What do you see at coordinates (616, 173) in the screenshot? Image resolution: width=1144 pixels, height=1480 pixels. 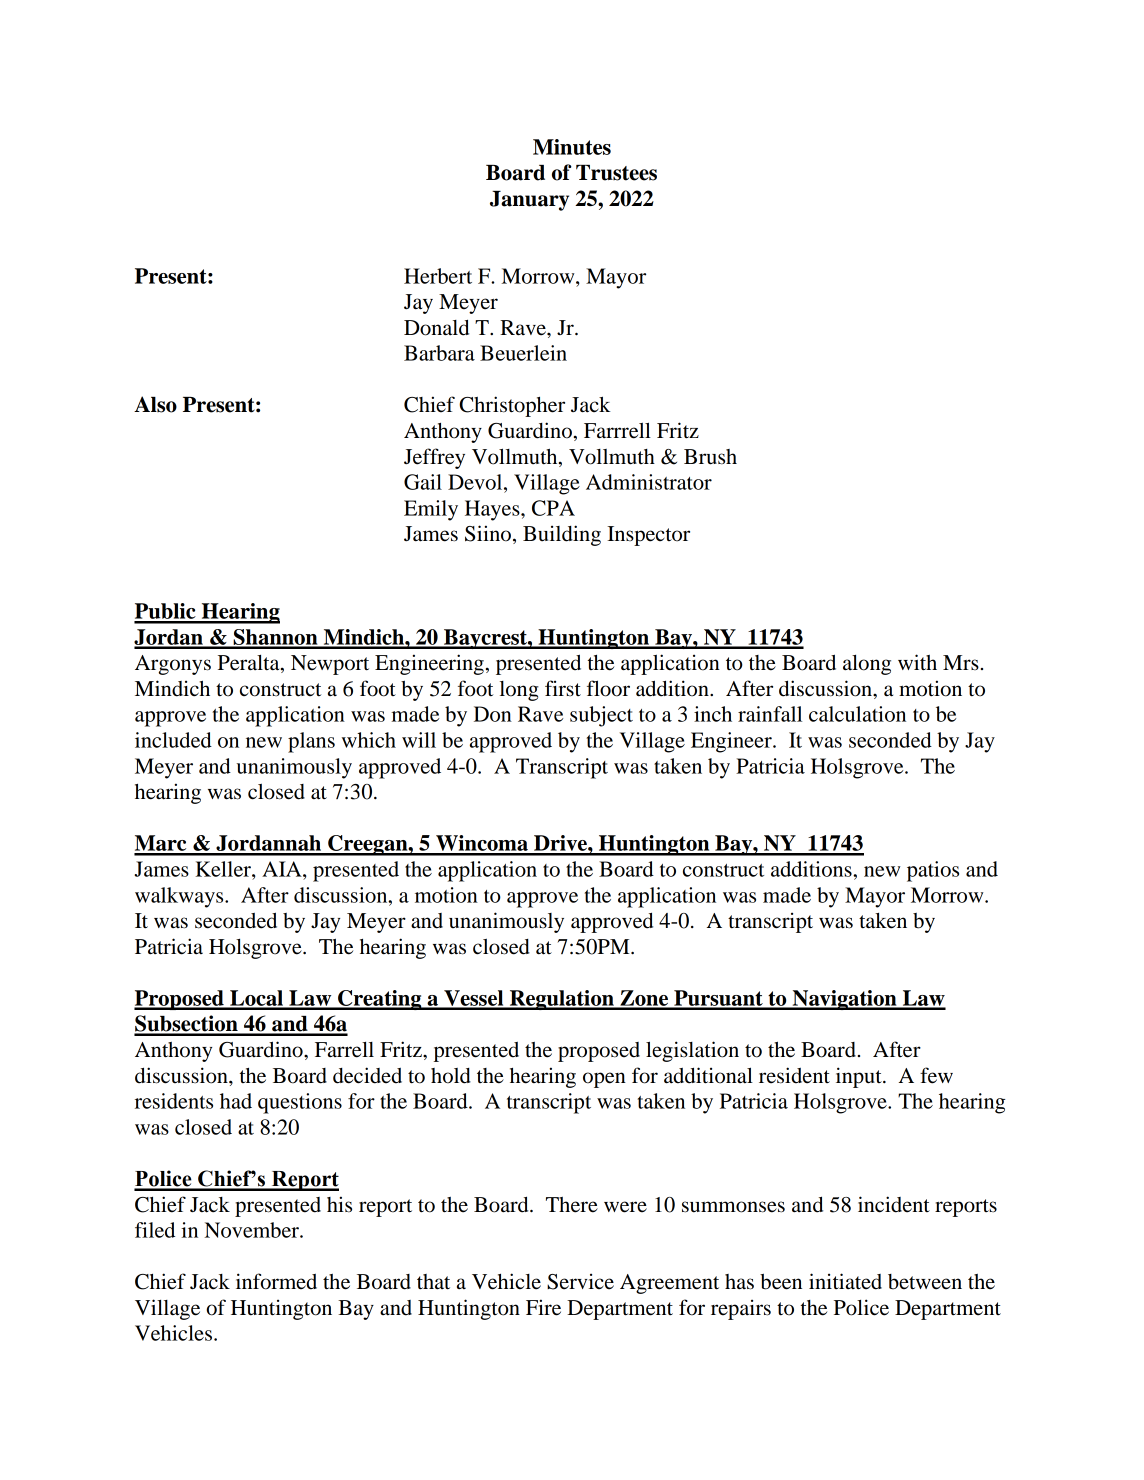 I see `Trustees` at bounding box center [616, 173].
